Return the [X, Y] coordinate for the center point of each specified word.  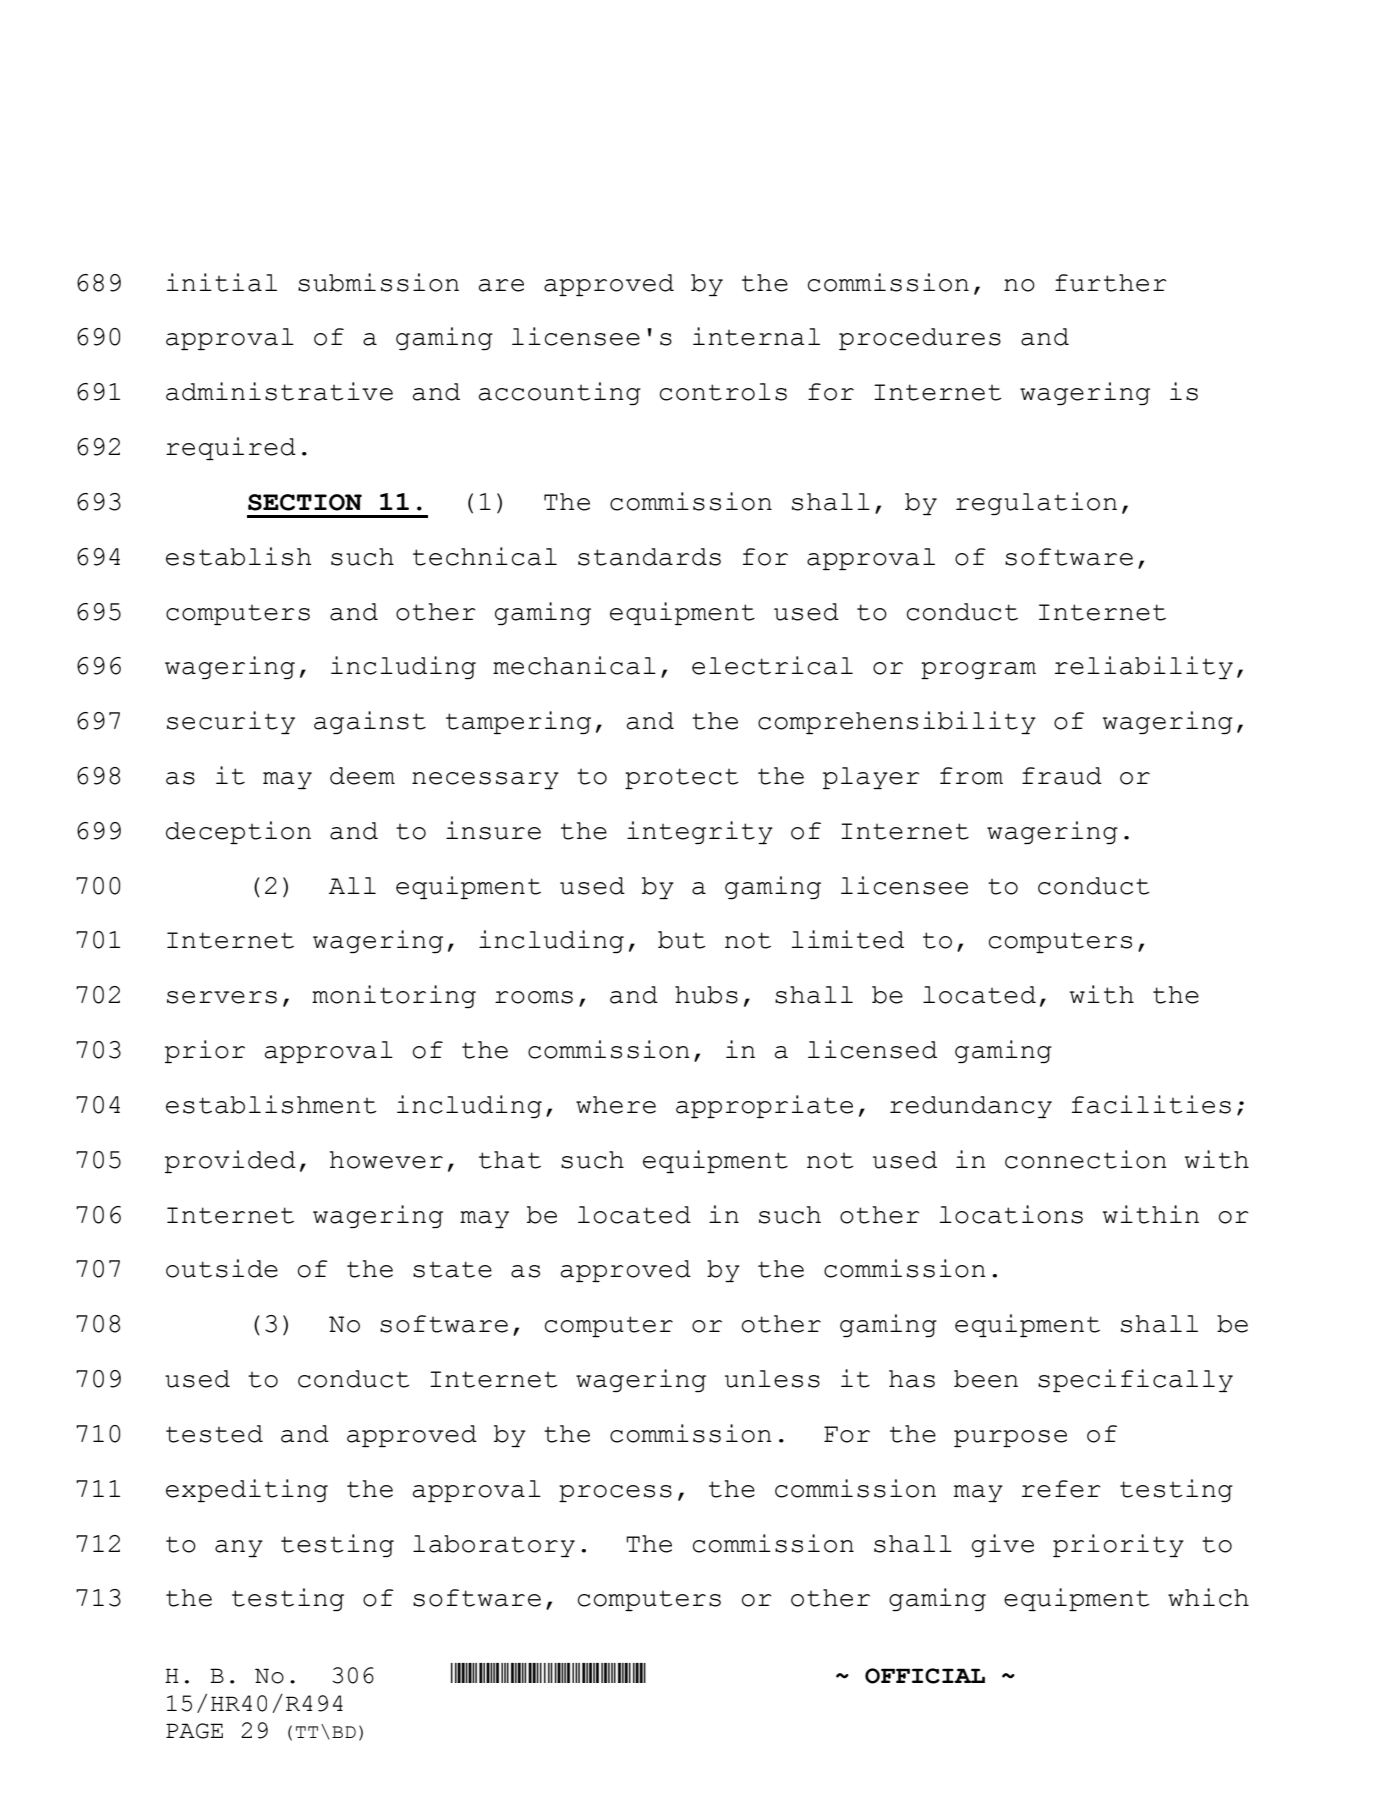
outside [222, 1268]
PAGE [194, 1731]
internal [756, 336]
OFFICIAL [925, 1676]
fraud [1062, 776]
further [1111, 283]
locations [1011, 1214]
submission [378, 282]
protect [682, 778]
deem [362, 776]
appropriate [764, 1106]
